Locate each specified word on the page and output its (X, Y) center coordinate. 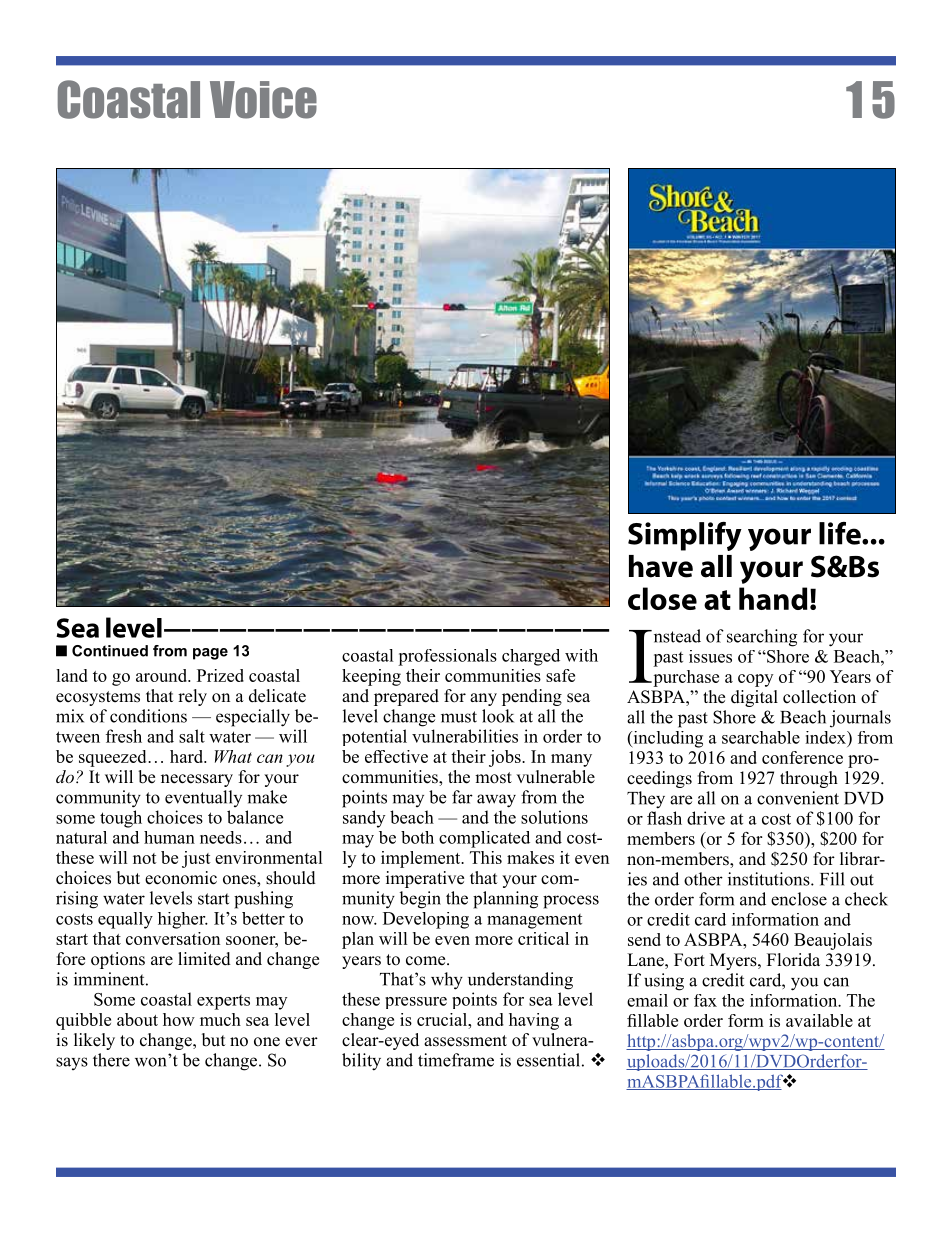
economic (181, 878)
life (841, 533)
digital (754, 698)
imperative (425, 879)
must (459, 717)
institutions (770, 879)
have (661, 566)
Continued (110, 651)
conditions (148, 716)
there (111, 1060)
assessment (465, 1041)
